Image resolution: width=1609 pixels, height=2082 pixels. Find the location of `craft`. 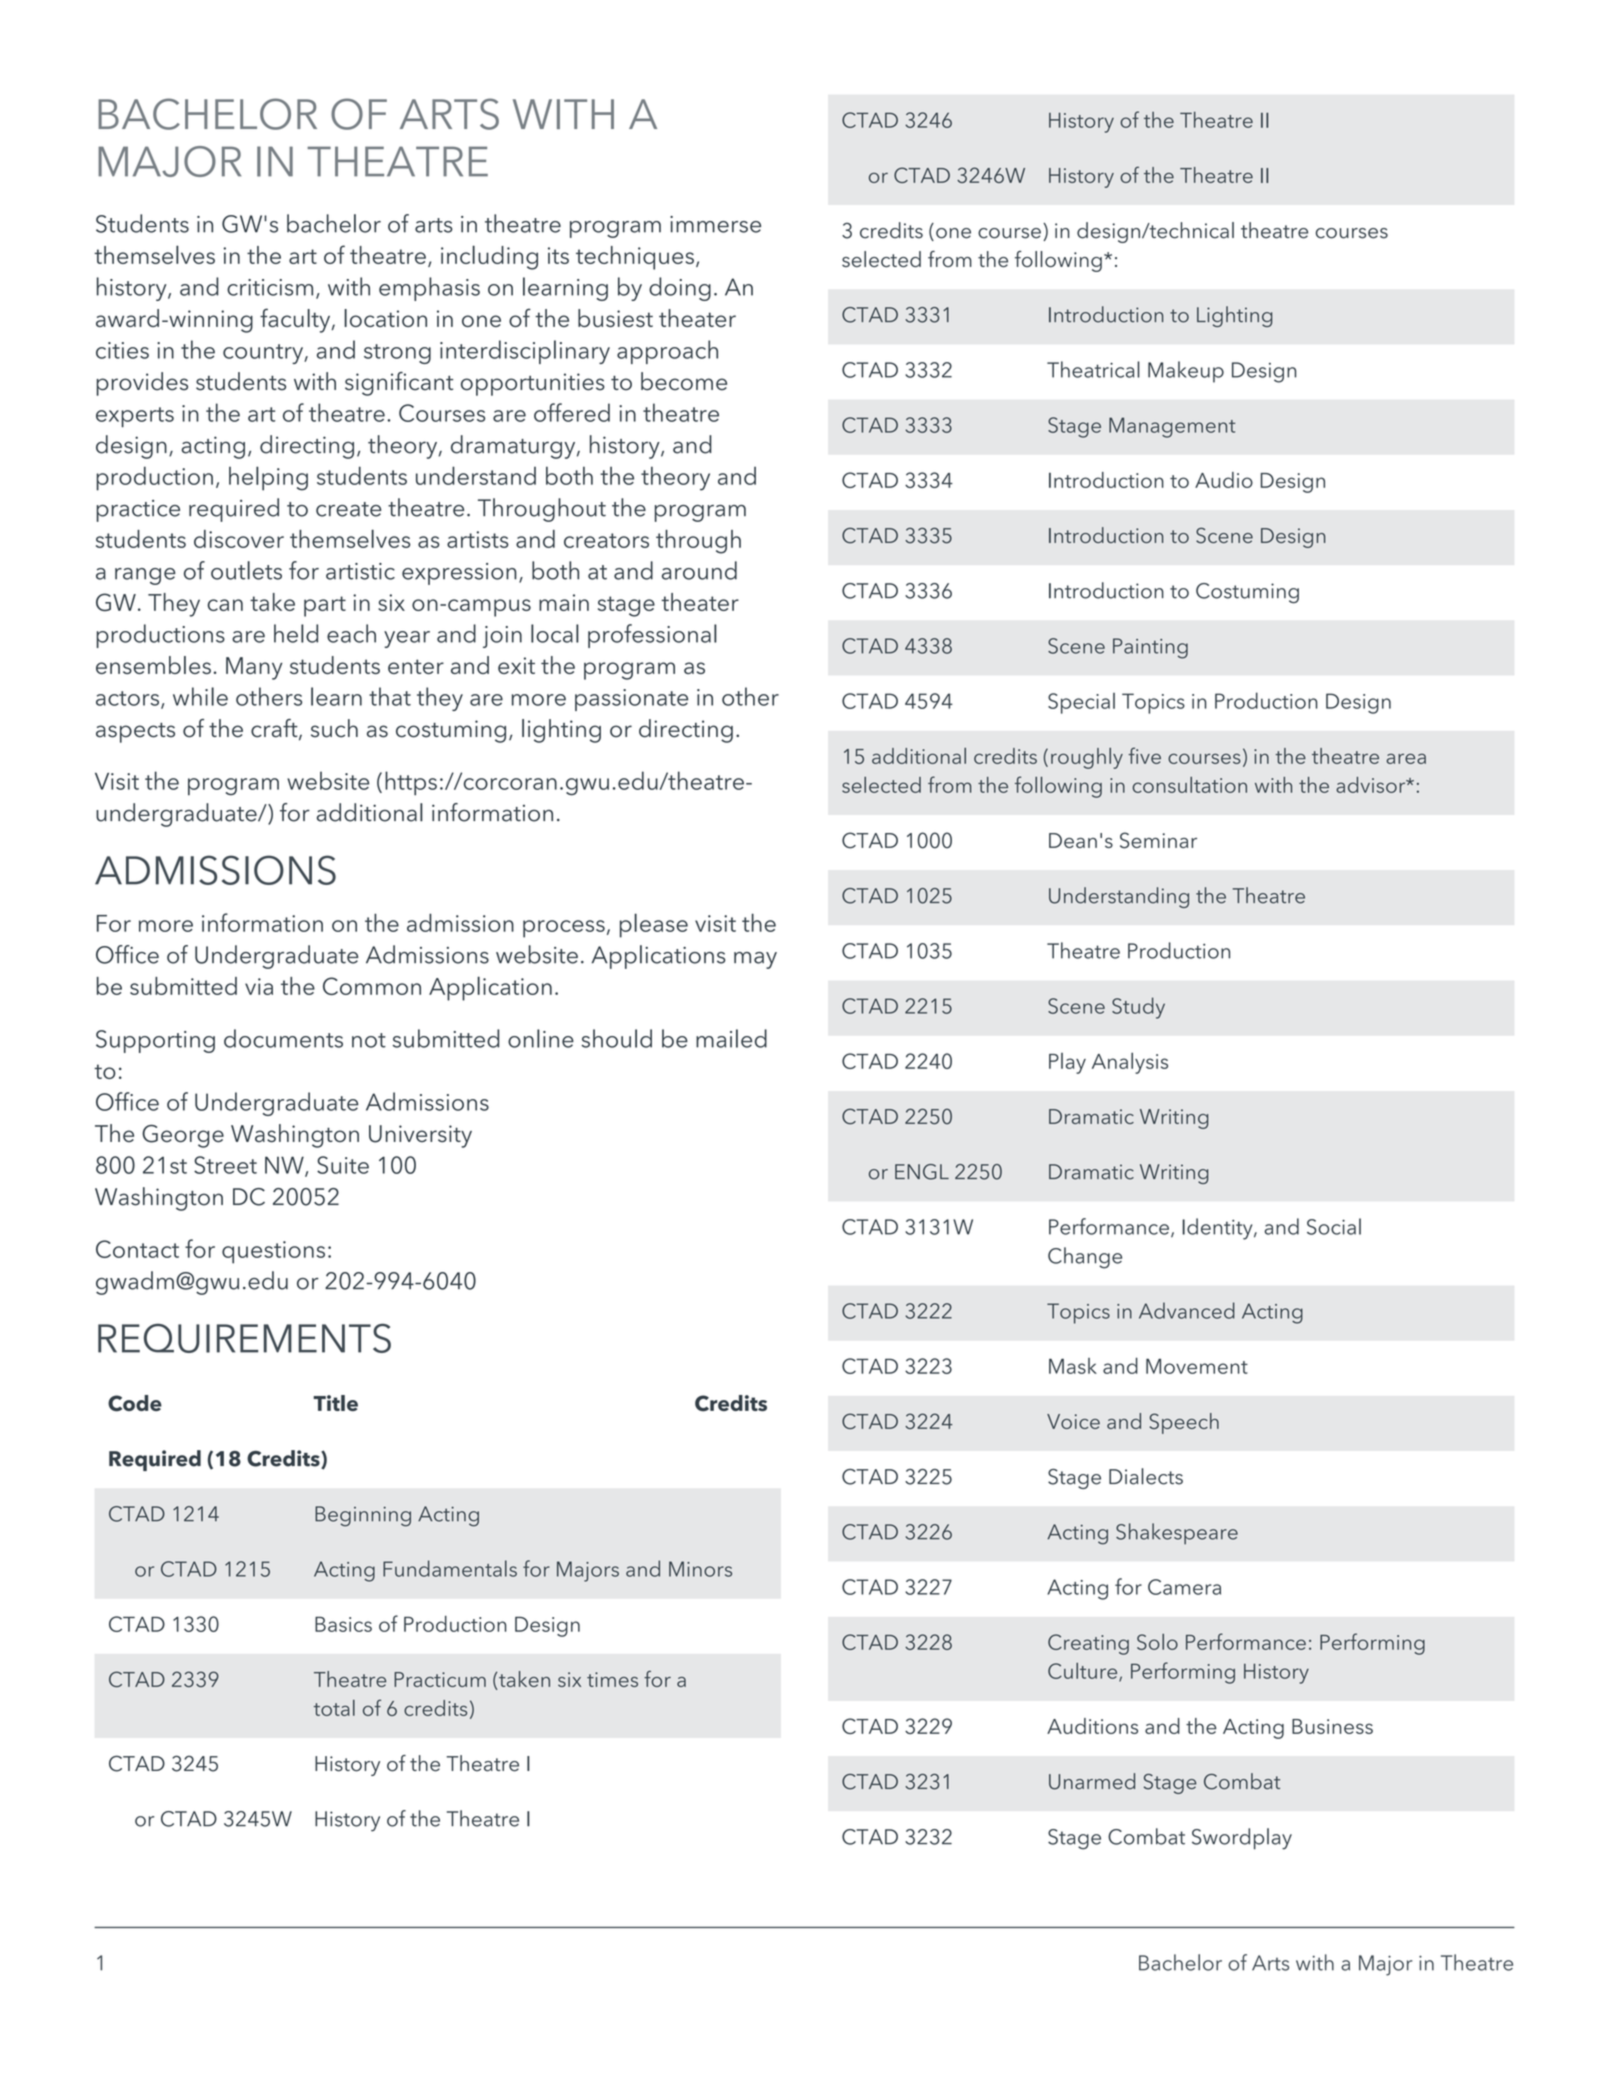

craft is located at coordinates (275, 729).
